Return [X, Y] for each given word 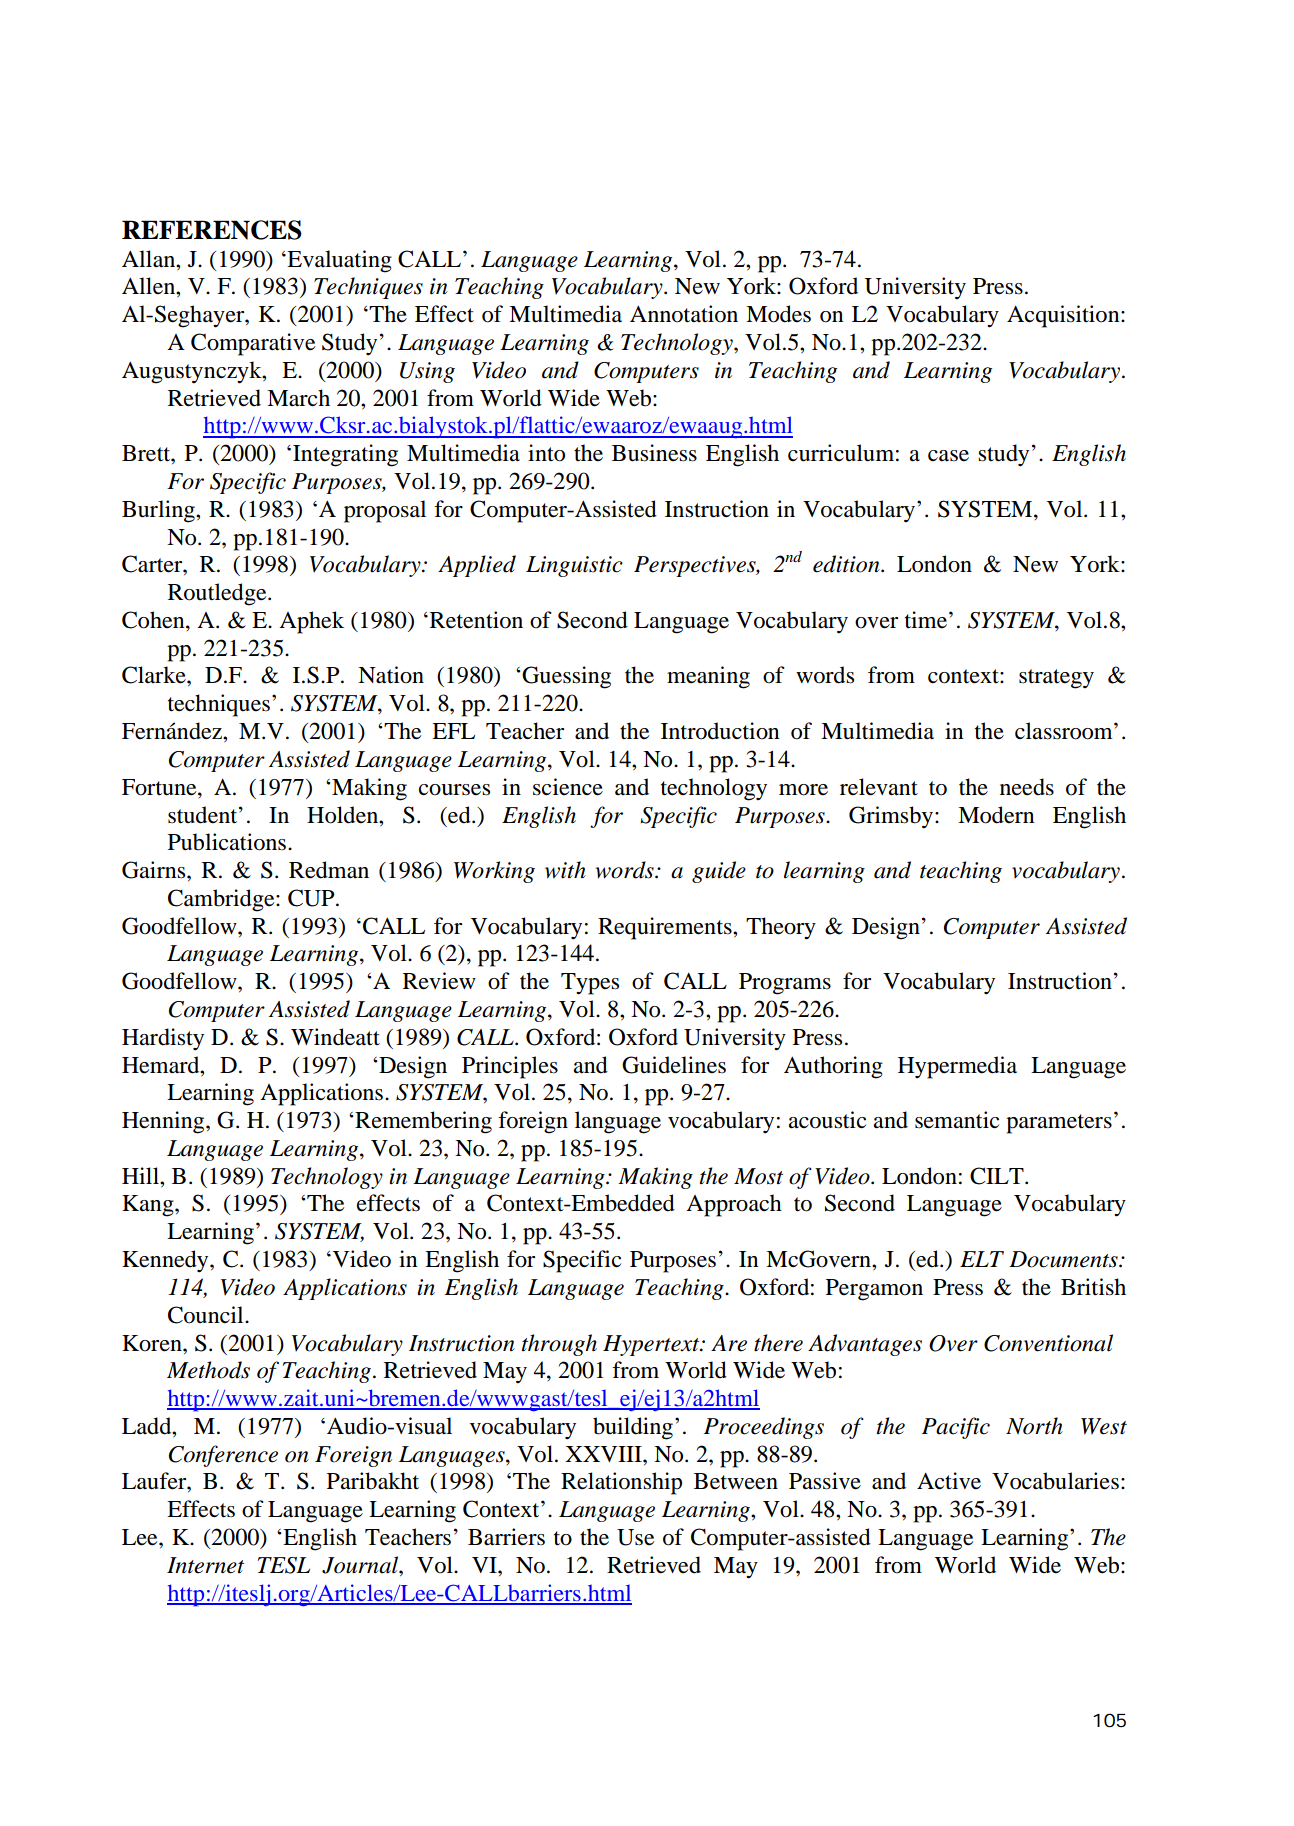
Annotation [684, 314]
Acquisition [1064, 316]
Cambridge [222, 900]
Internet [205, 1565]
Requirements [666, 928]
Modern [996, 815]
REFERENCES [212, 230]
